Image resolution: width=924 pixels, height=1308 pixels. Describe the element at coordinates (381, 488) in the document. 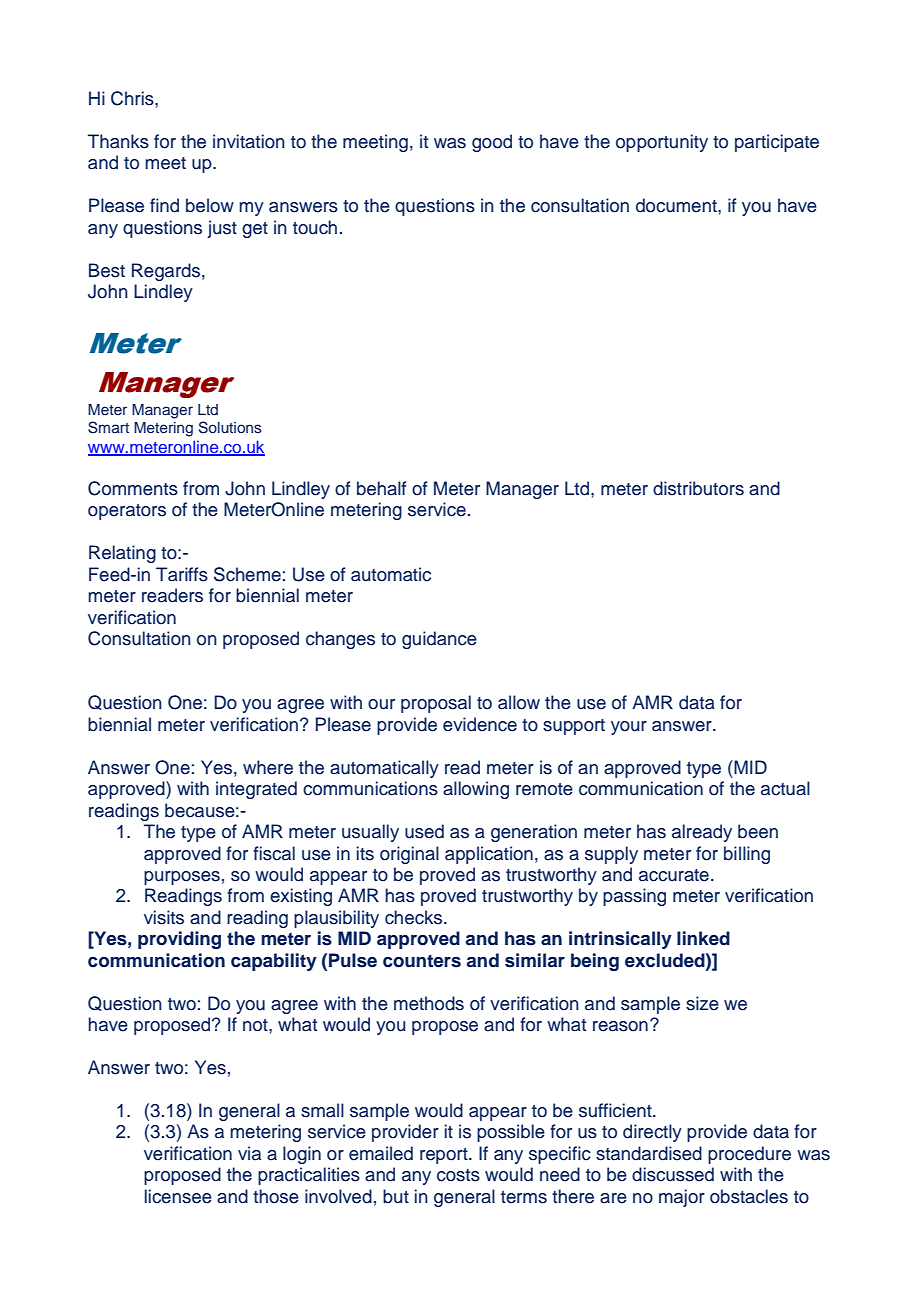

I see `behalf` at that location.
